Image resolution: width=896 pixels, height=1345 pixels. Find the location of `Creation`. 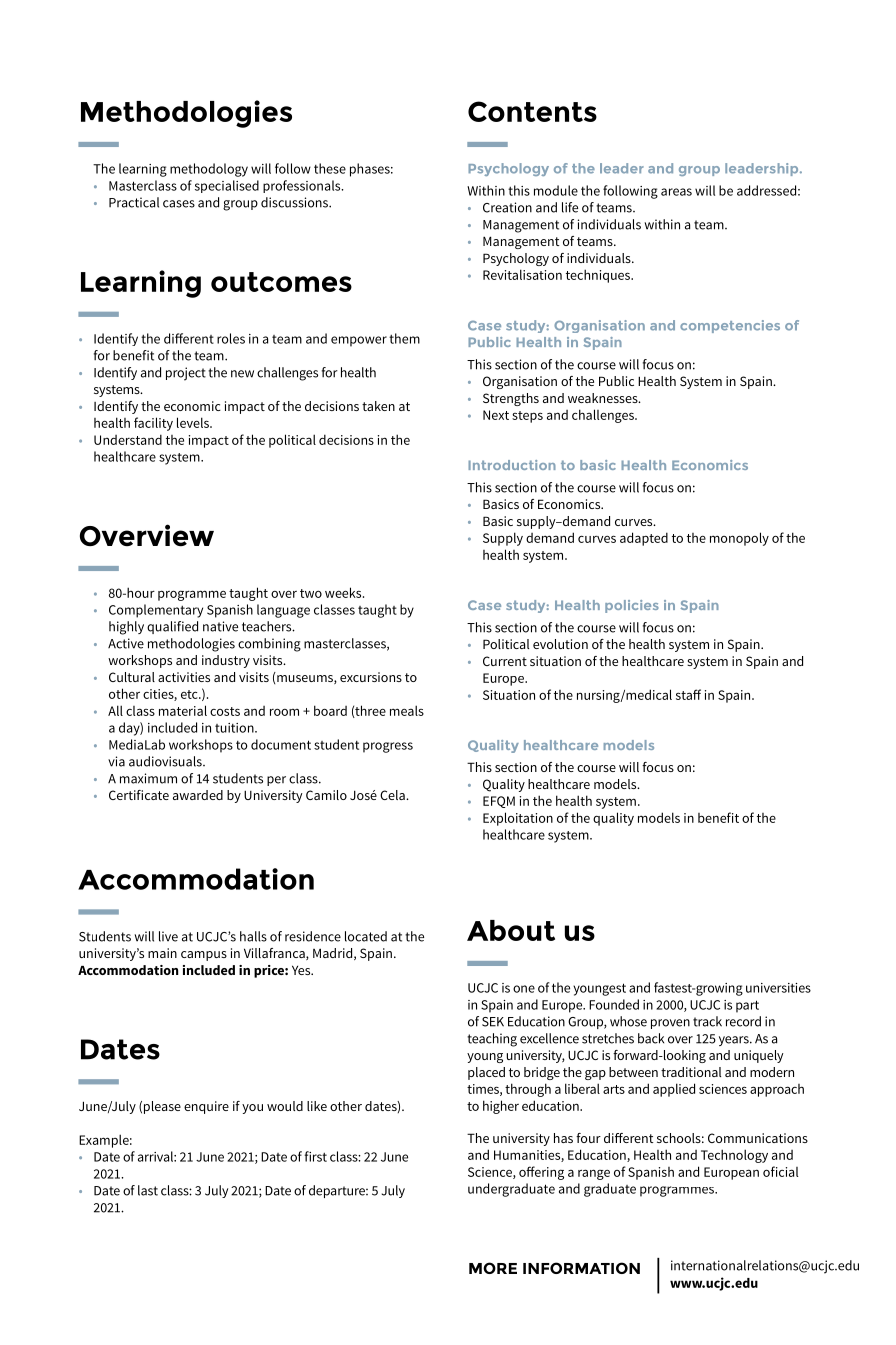

Creation is located at coordinates (507, 207).
